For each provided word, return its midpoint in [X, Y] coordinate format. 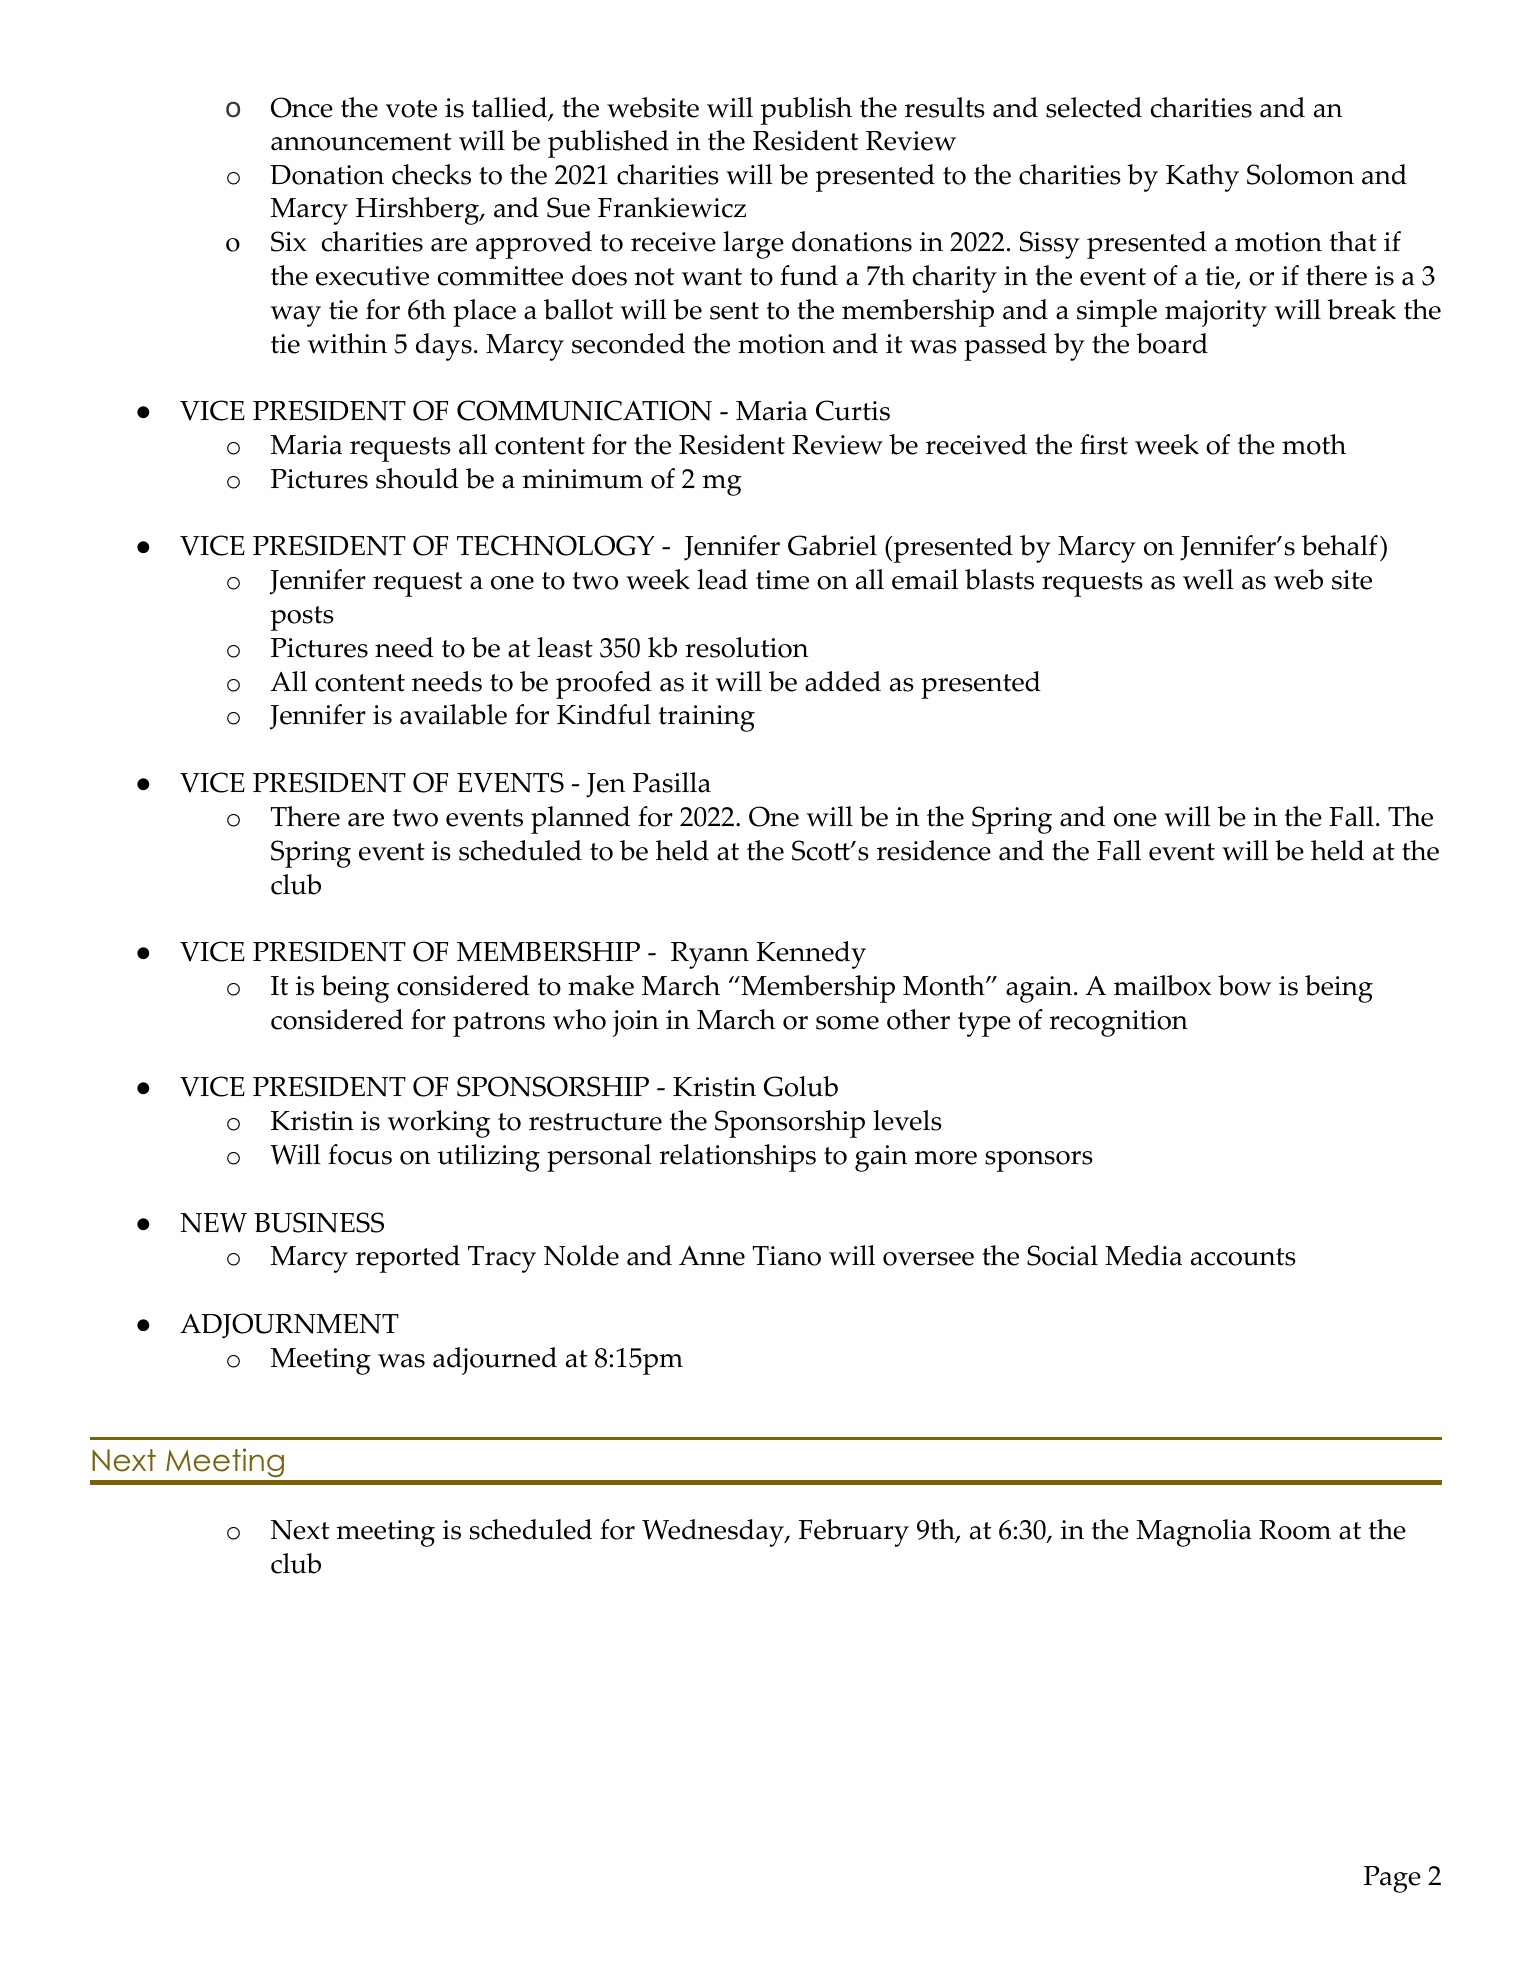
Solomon [1300, 174]
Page [1392, 1879]
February [854, 1533]
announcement [361, 142]
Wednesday [714, 1533]
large [753, 245]
